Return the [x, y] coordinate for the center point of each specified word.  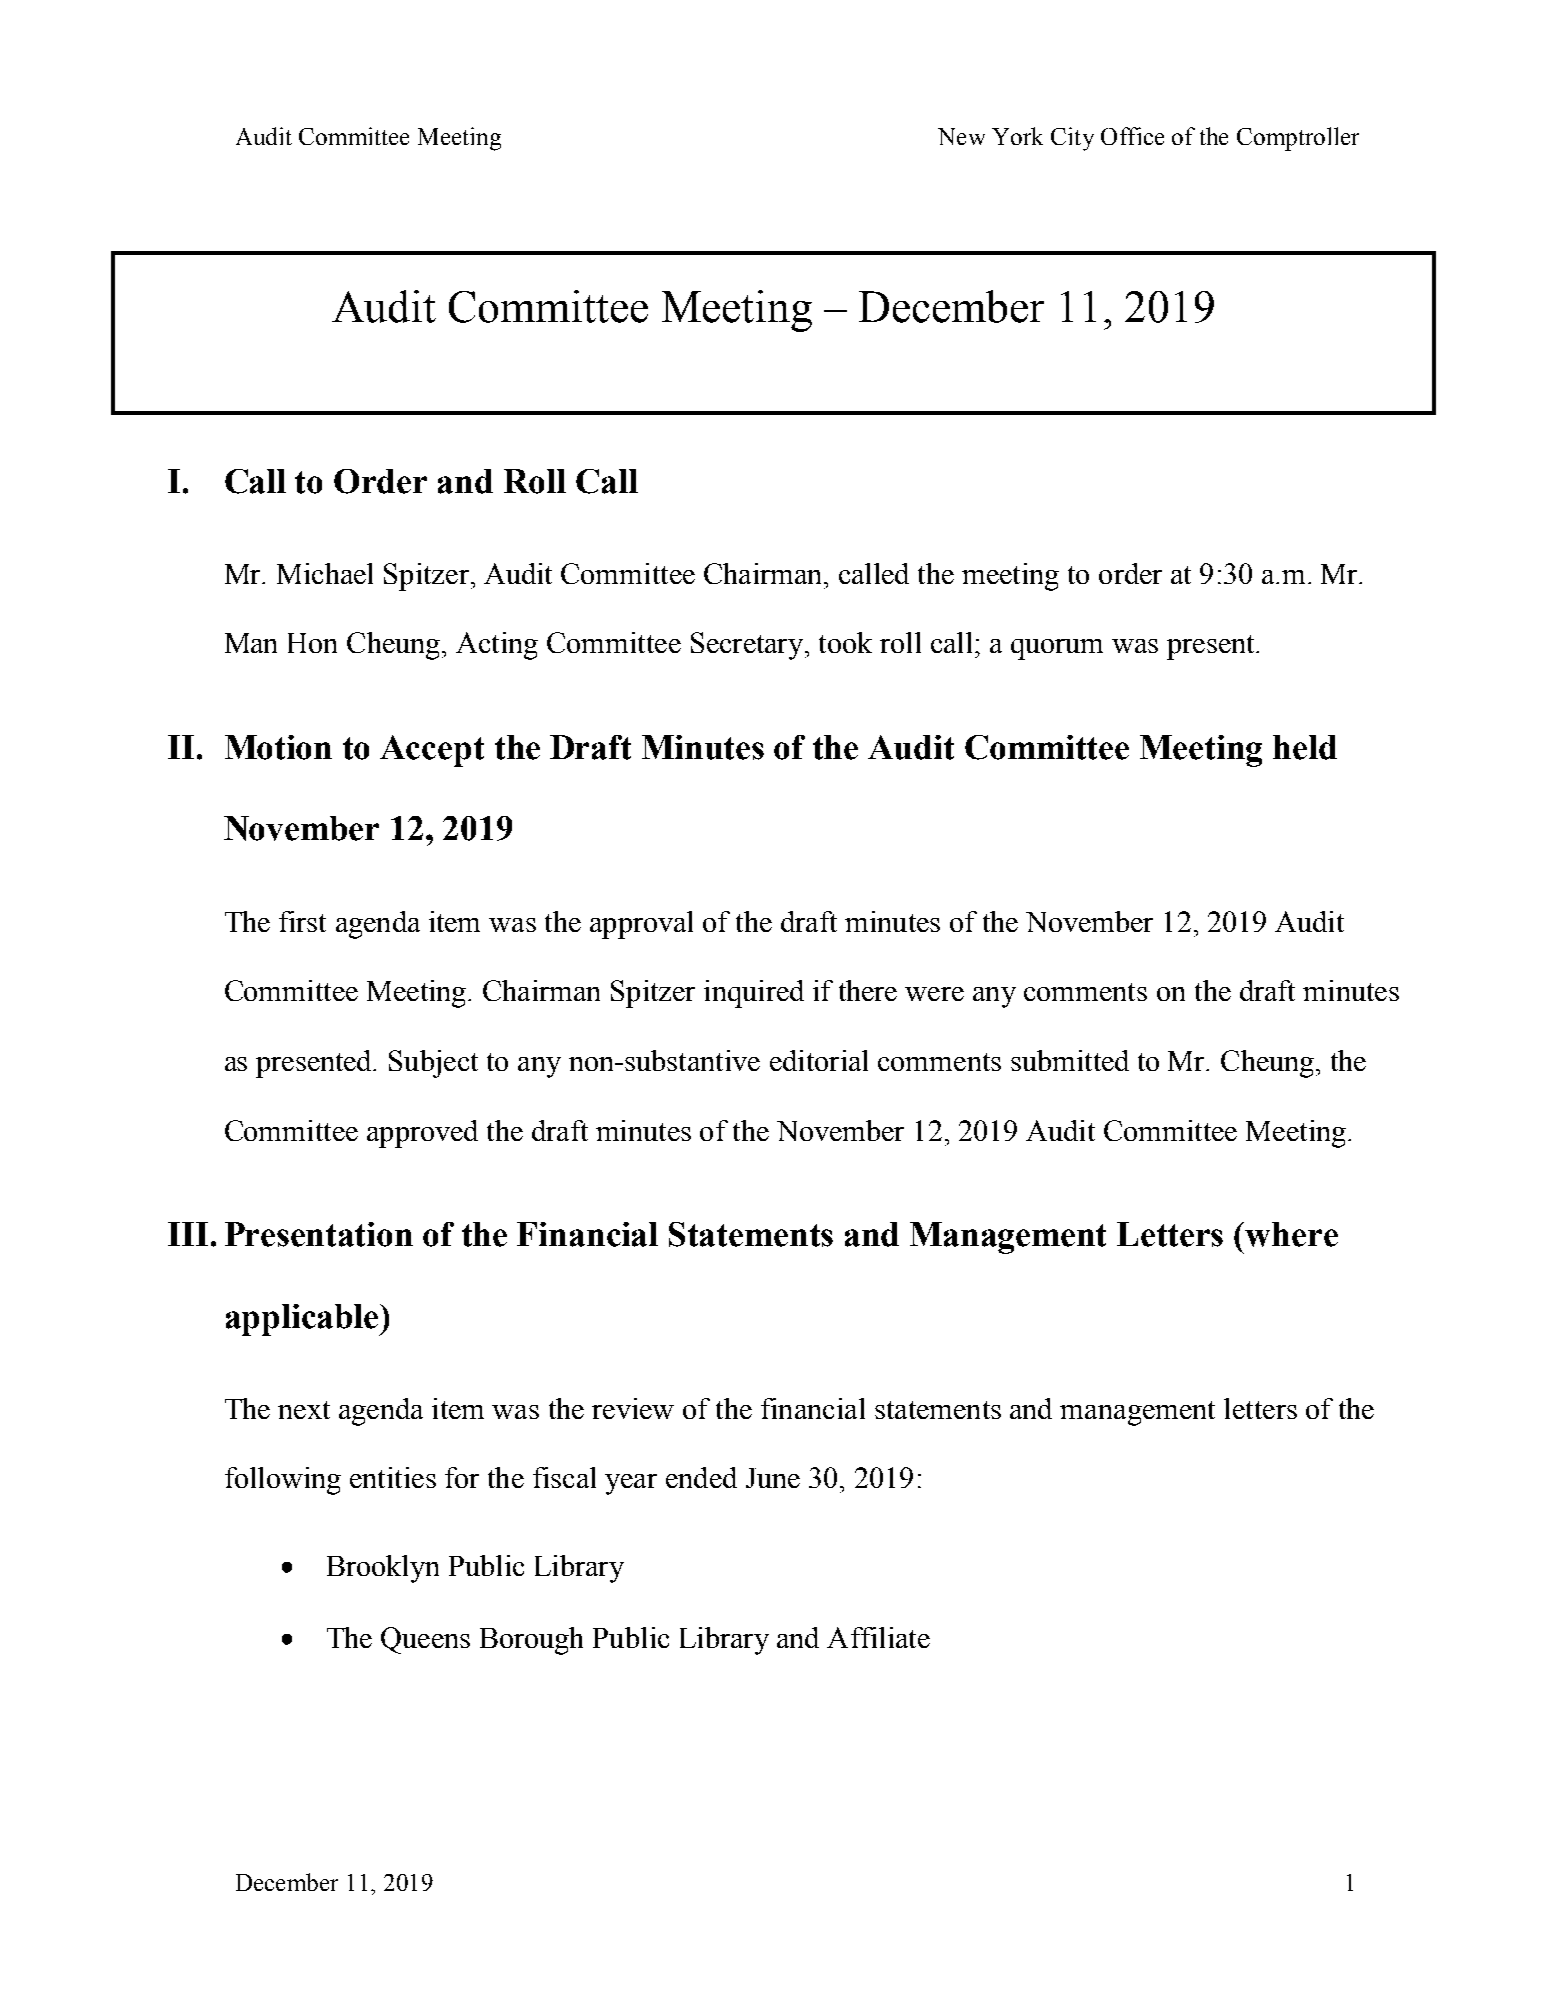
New [961, 136]
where [1291, 1234]
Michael [325, 573]
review [633, 1408]
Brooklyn [383, 1569]
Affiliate [878, 1637]
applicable [303, 1320]
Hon [312, 643]
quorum [1057, 649]
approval [641, 925]
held [1305, 747]
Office [1132, 136]
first [302, 921]
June [773, 1478]
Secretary [748, 646]
